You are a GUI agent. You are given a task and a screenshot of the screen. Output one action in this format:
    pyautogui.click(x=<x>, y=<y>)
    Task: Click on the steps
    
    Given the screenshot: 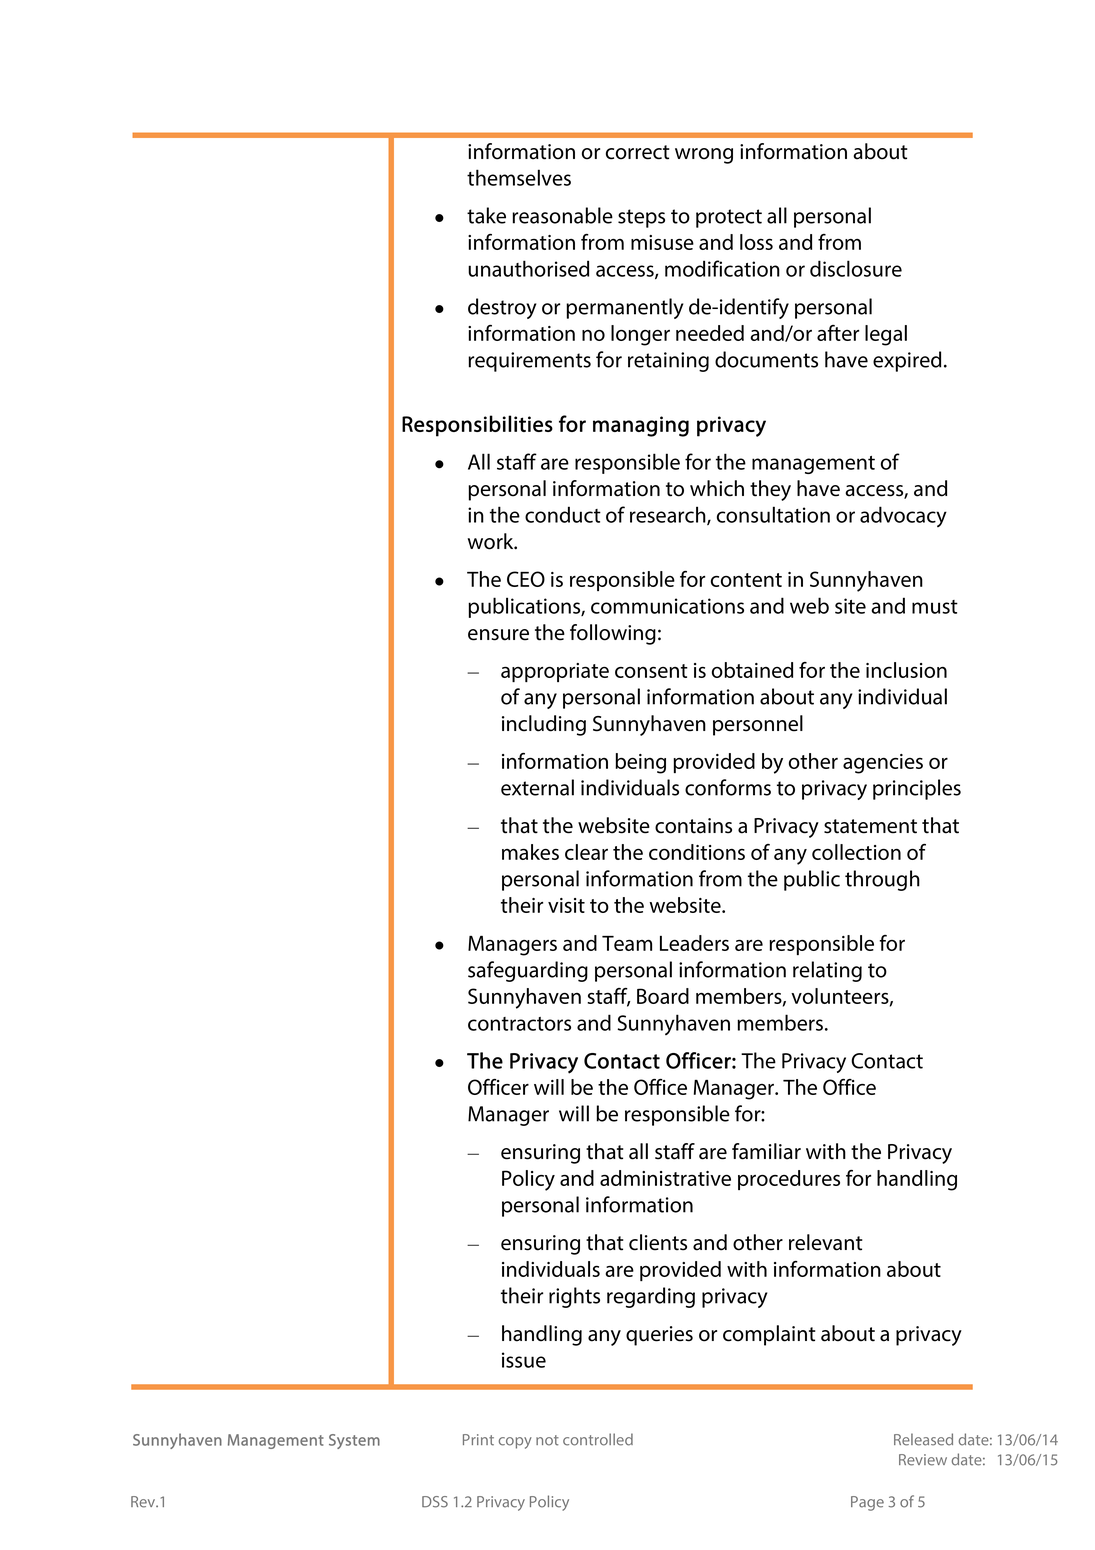 What is the action you would take?
    pyautogui.click(x=641, y=218)
